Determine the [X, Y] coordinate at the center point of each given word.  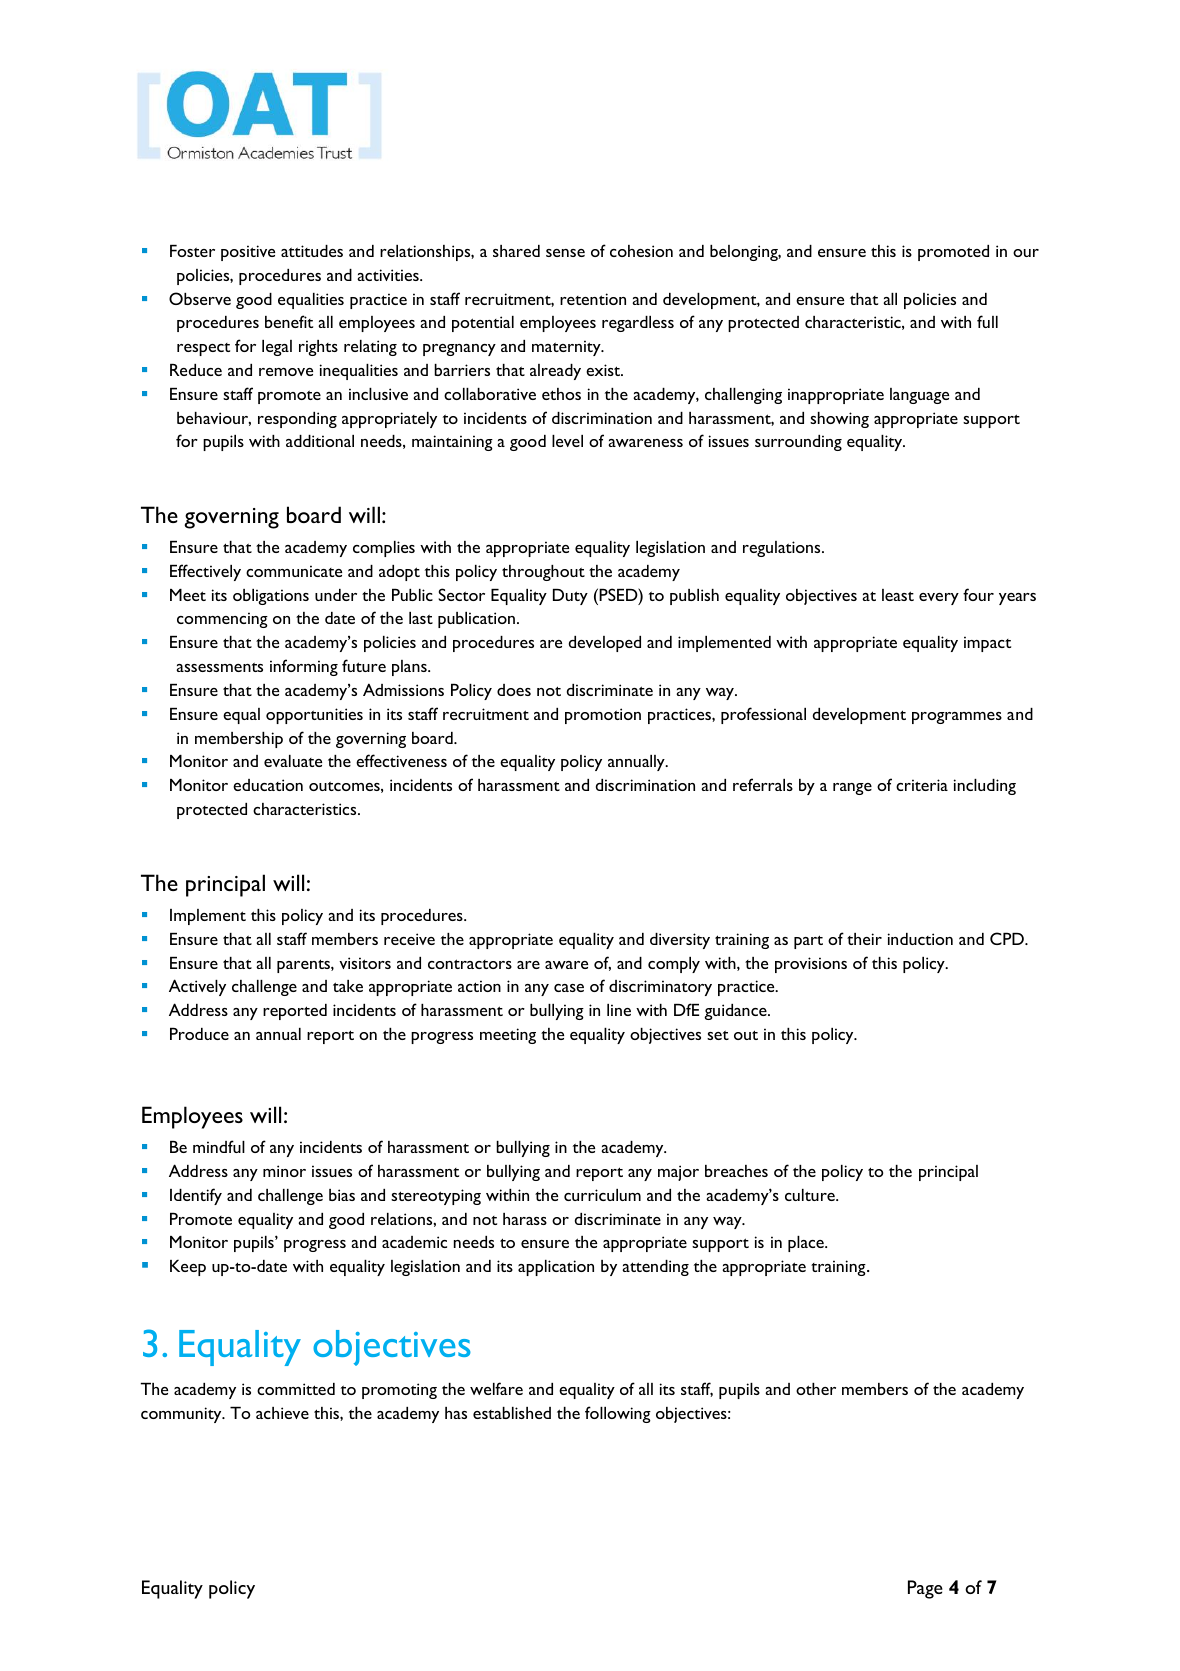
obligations [271, 597]
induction [920, 939]
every [939, 599]
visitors [365, 963]
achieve [282, 1413]
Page [925, 1589]
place [807, 1244]
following [618, 1414]
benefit [289, 321]
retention [593, 299]
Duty [570, 597]
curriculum [602, 1195]
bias [342, 1195]
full [987, 321]
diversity [680, 941]
